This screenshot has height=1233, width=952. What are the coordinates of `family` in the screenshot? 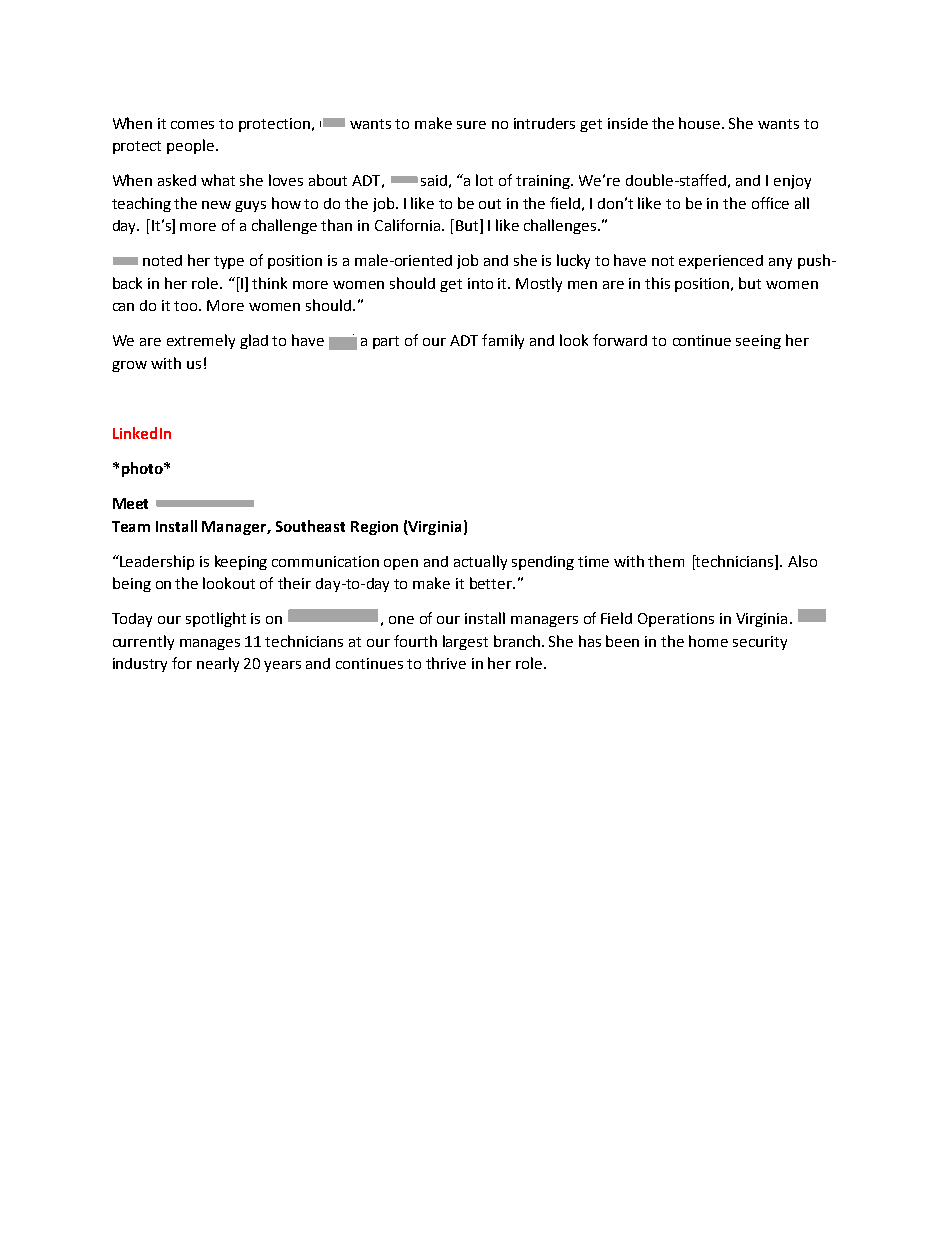 It's located at (503, 341).
